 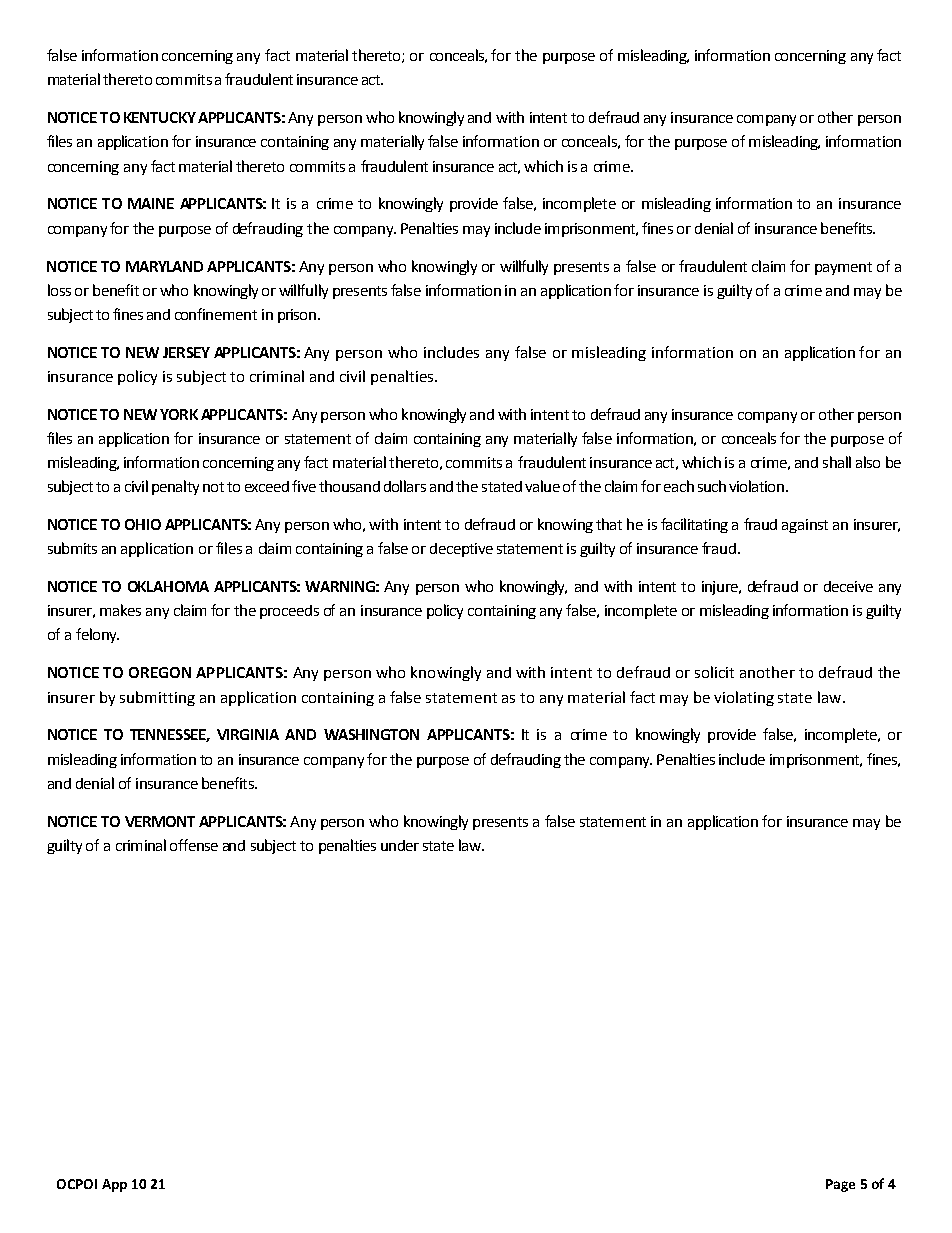 I want to click on payment, so click(x=843, y=268).
